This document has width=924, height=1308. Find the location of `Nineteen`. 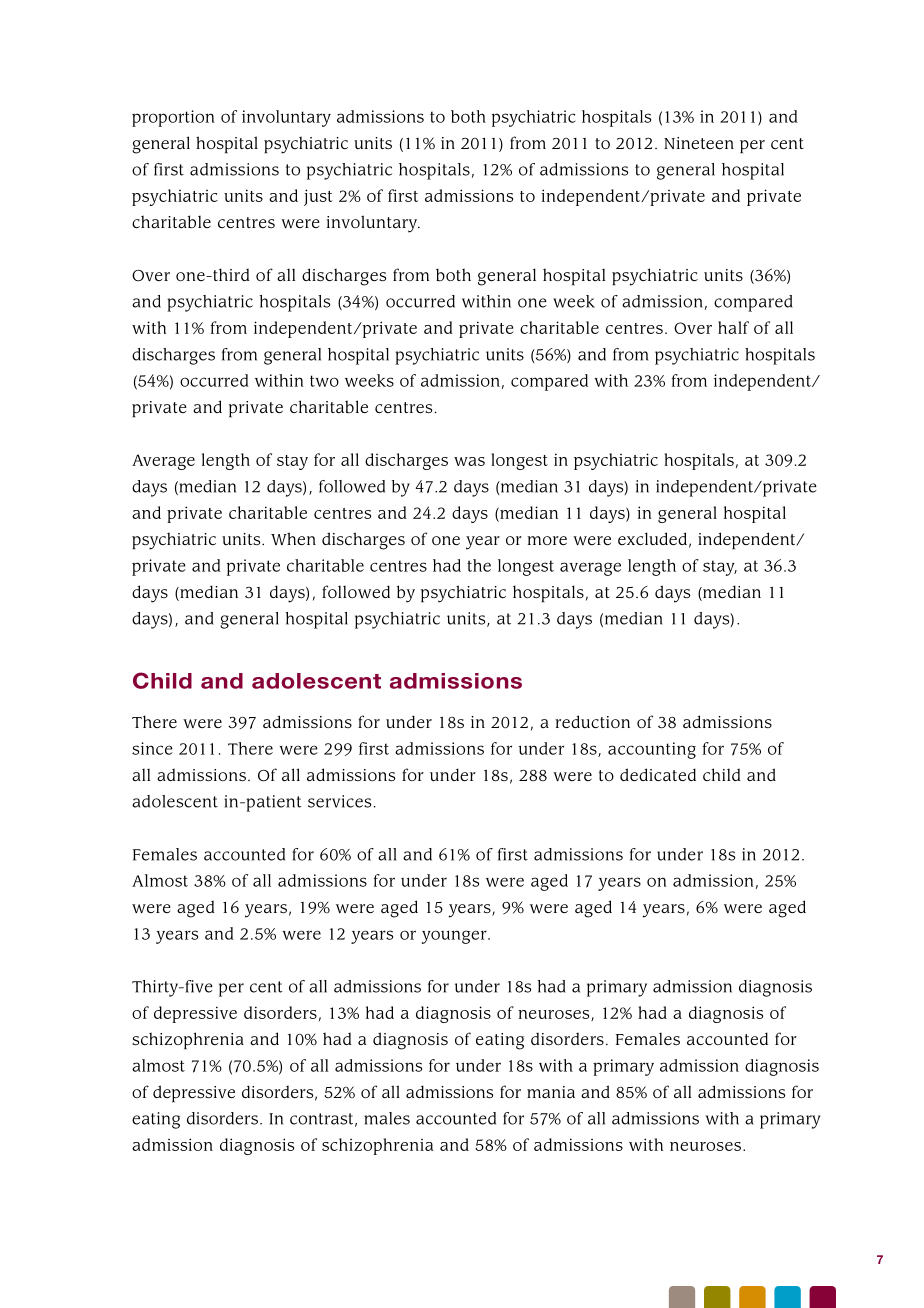

Nineteen is located at coordinates (699, 143).
